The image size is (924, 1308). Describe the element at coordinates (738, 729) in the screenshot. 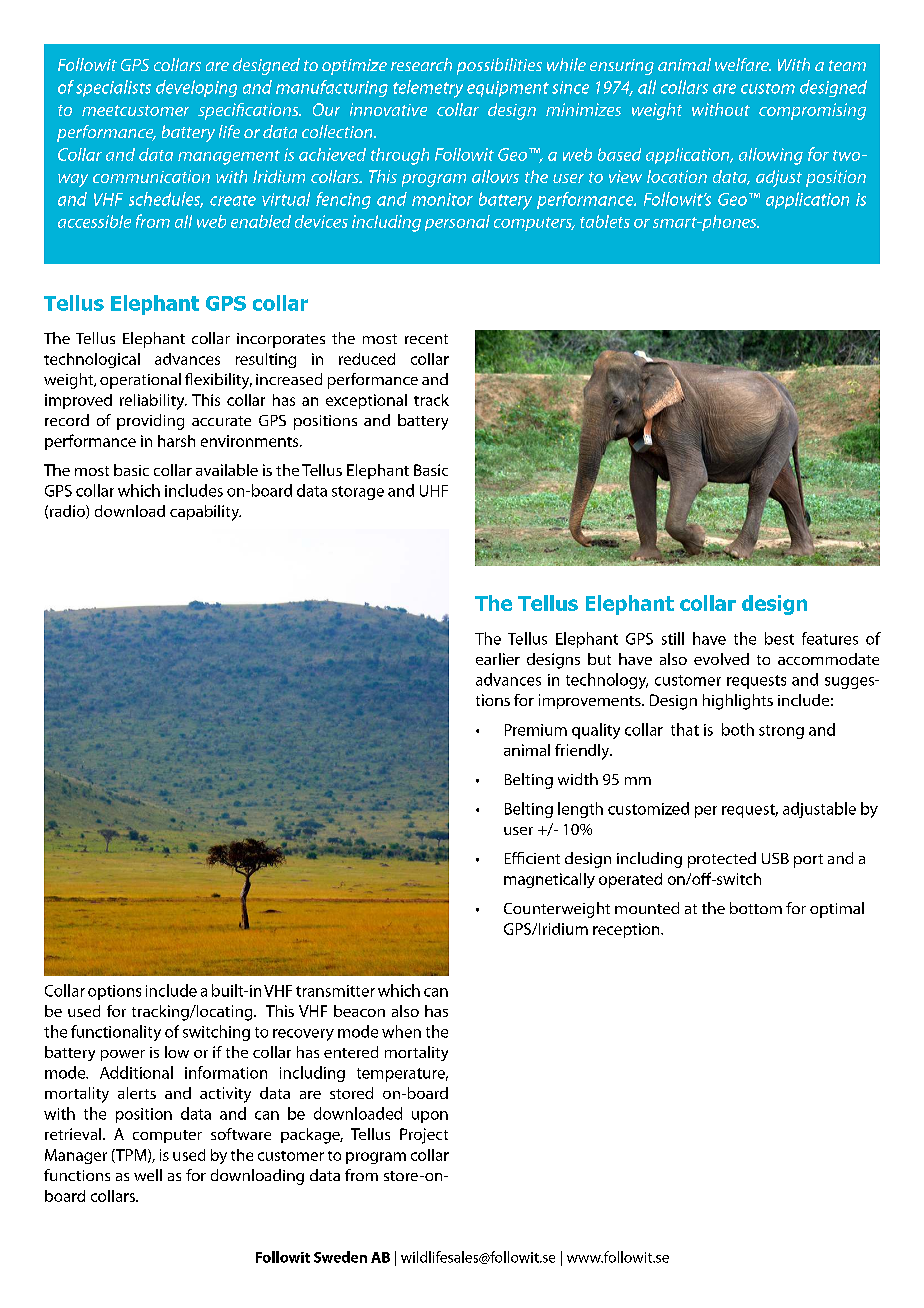

I see `both` at that location.
